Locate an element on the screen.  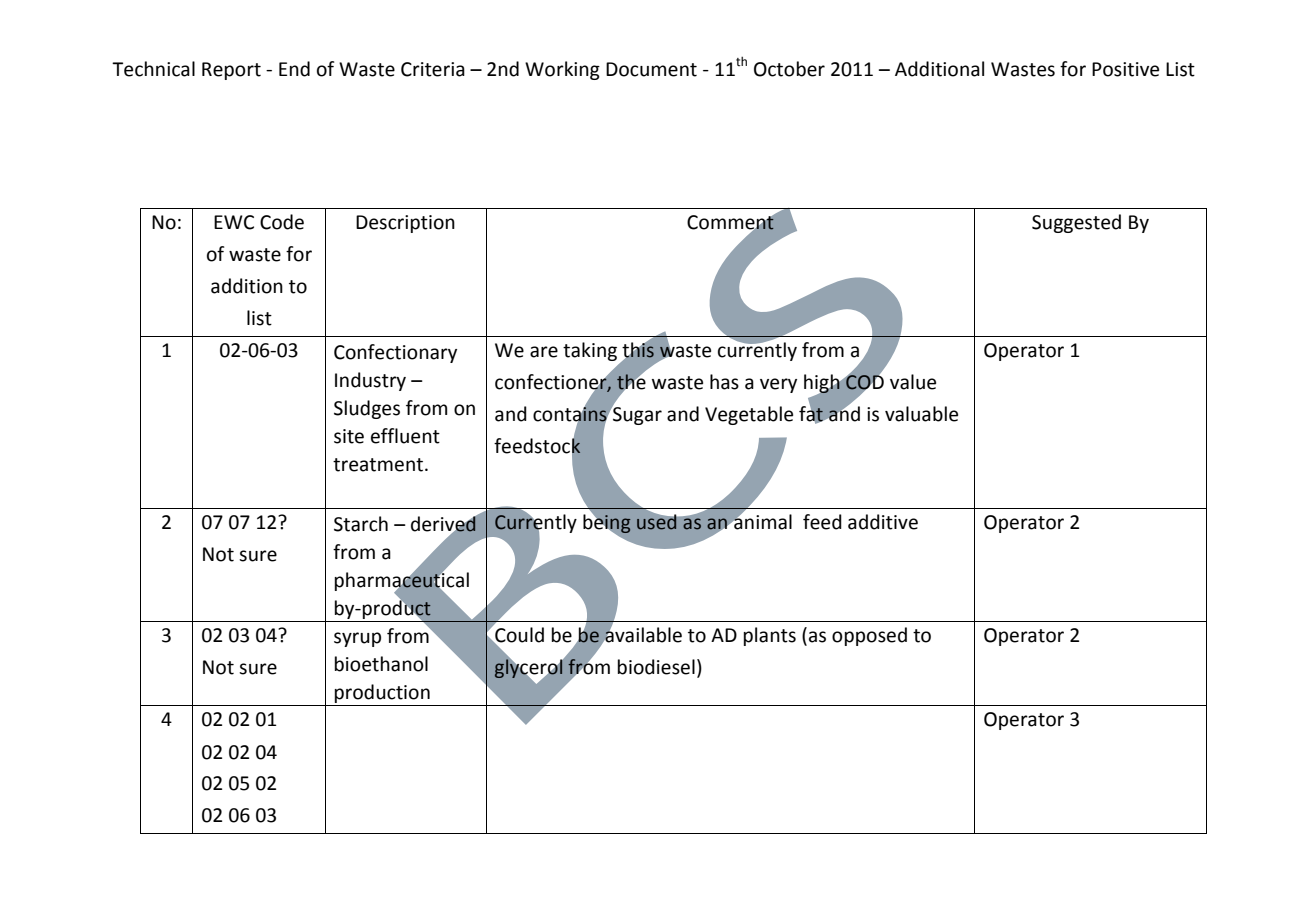
Code is located at coordinates (282, 222).
